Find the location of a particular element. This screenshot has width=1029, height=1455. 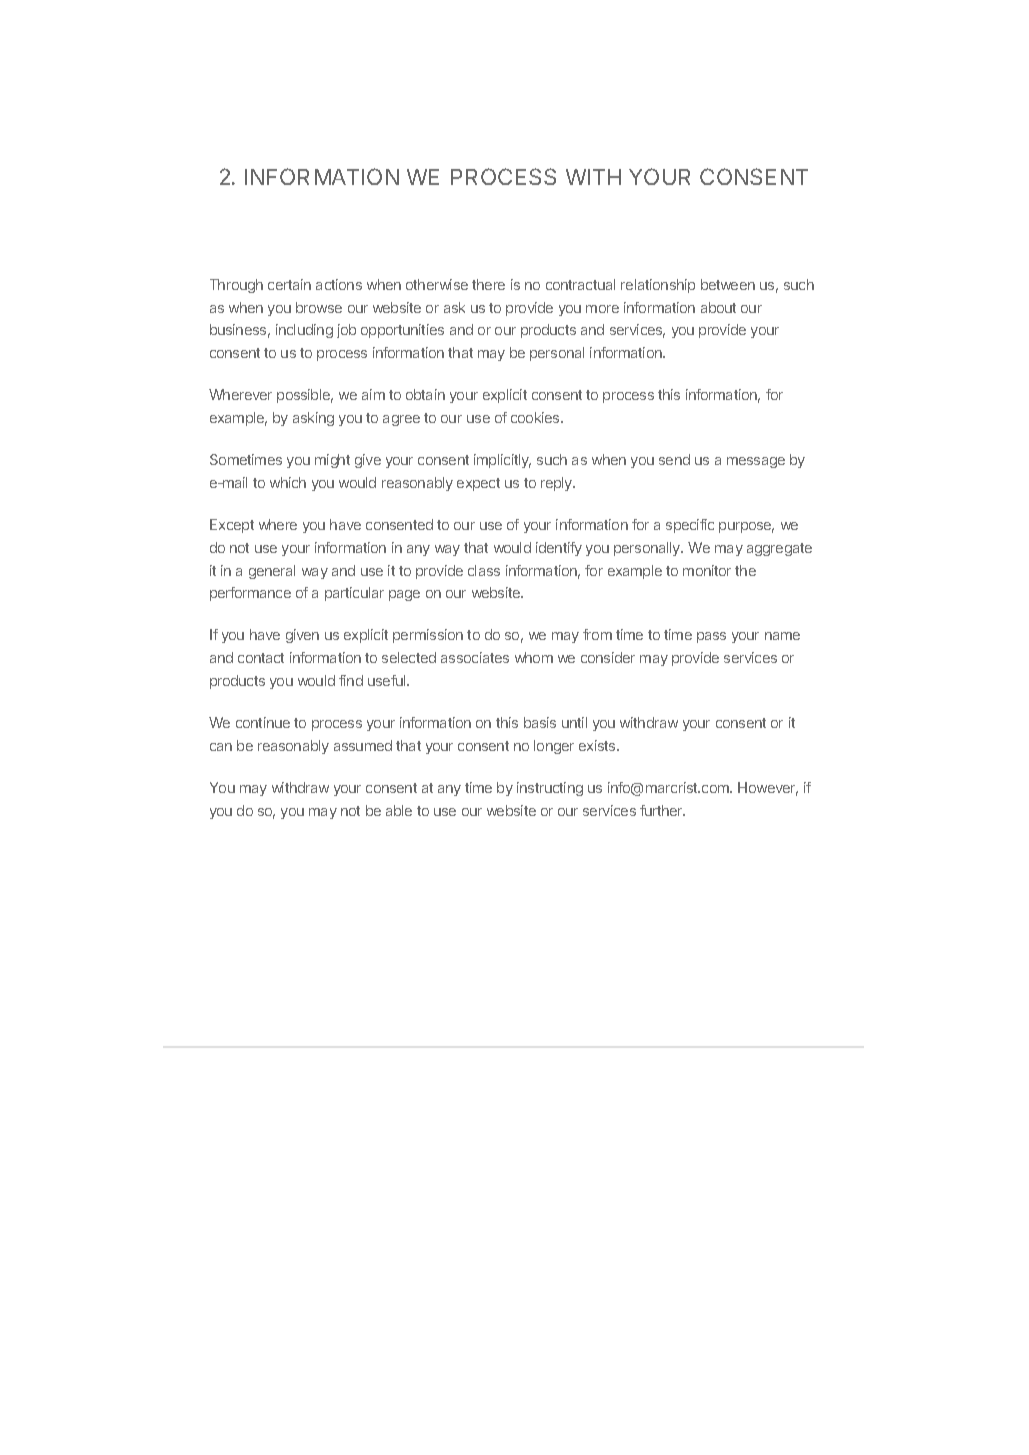

implicitly is located at coordinates (502, 461).
